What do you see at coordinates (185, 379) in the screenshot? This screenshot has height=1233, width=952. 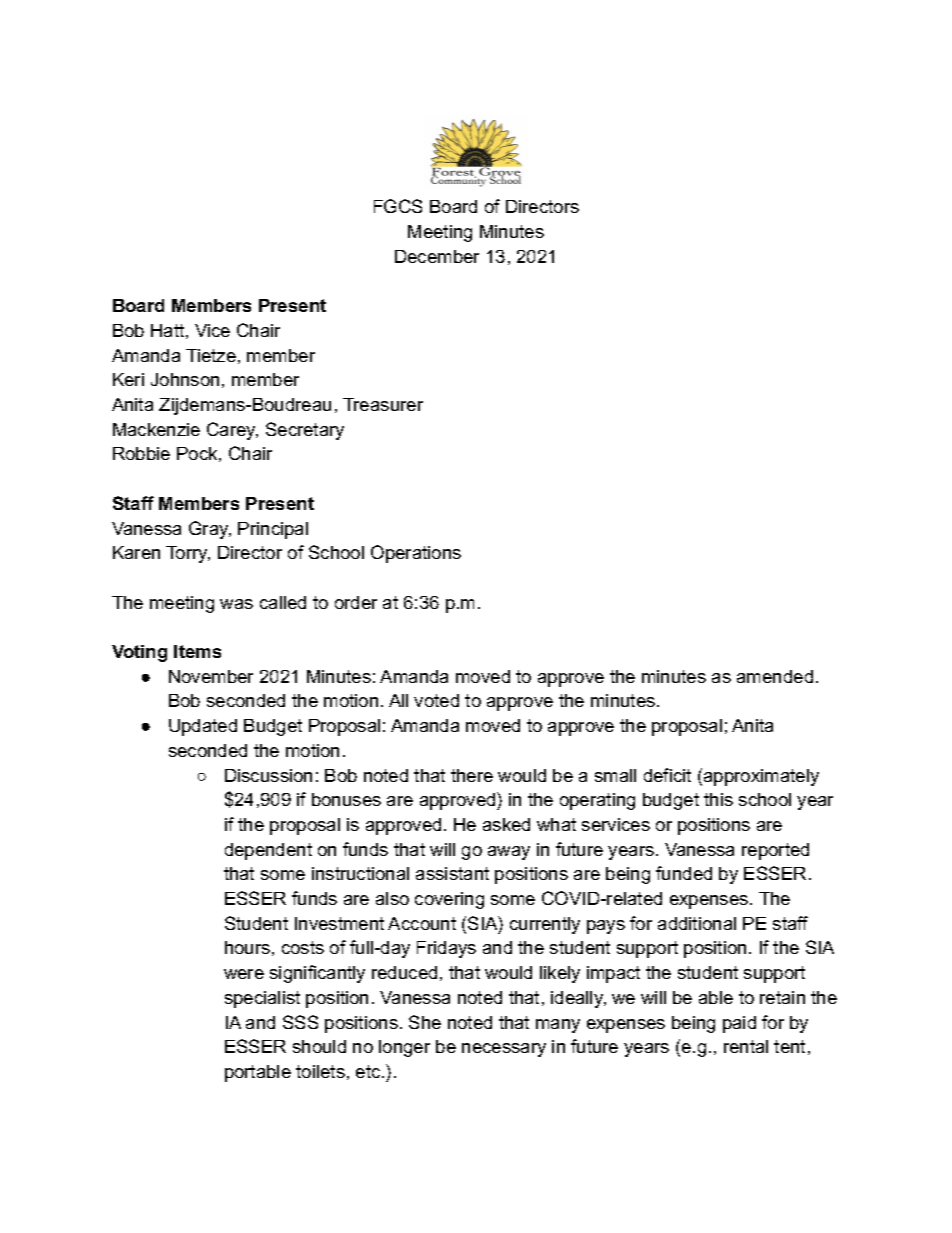 I see `Johnson` at bounding box center [185, 379].
